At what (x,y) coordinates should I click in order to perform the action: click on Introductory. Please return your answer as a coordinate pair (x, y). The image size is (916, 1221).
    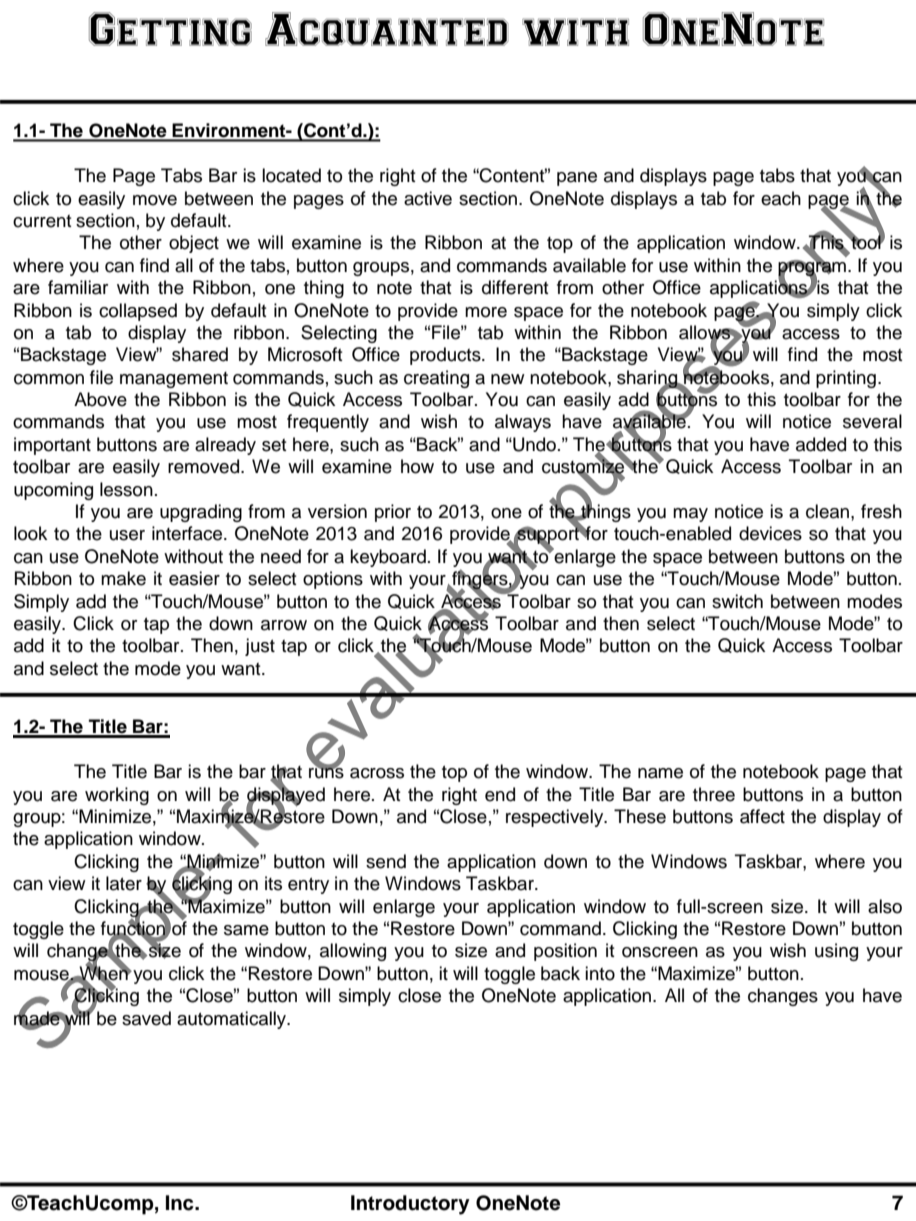
    Looking at the image, I should click on (410, 1205).
